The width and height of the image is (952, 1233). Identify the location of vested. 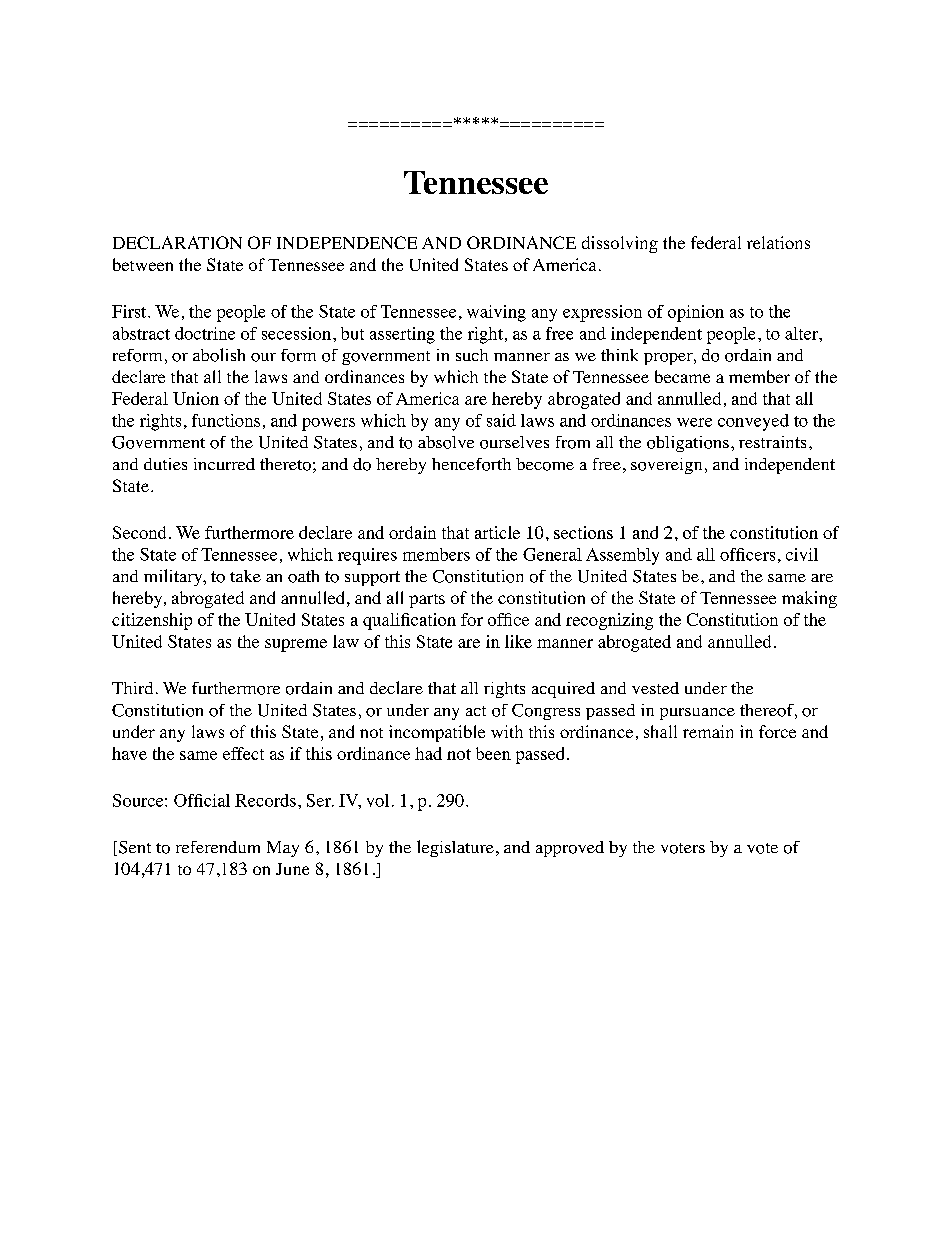
(655, 688).
